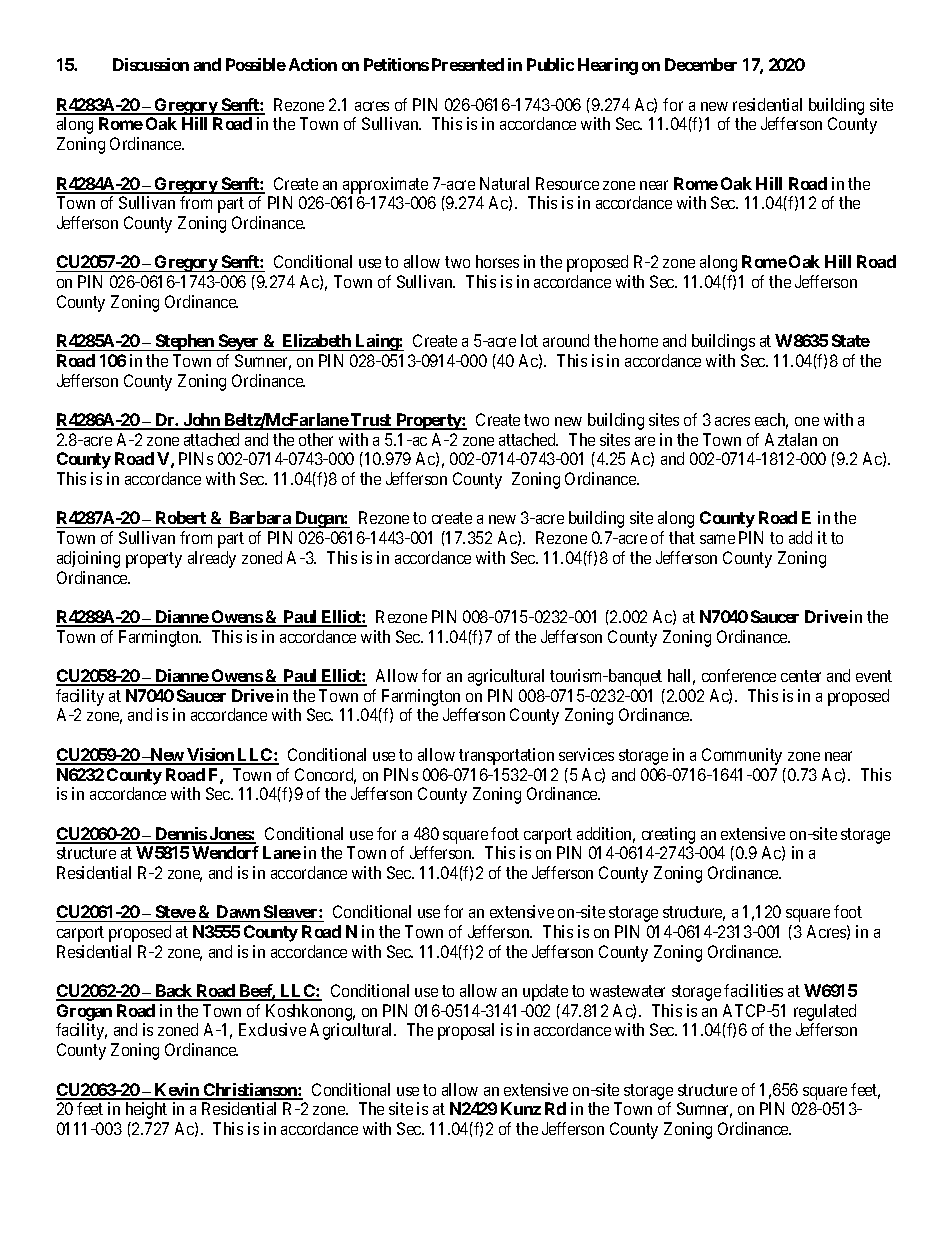 The image size is (952, 1233). Describe the element at coordinates (151, 64) in the screenshot. I see `Discussion` at that location.
